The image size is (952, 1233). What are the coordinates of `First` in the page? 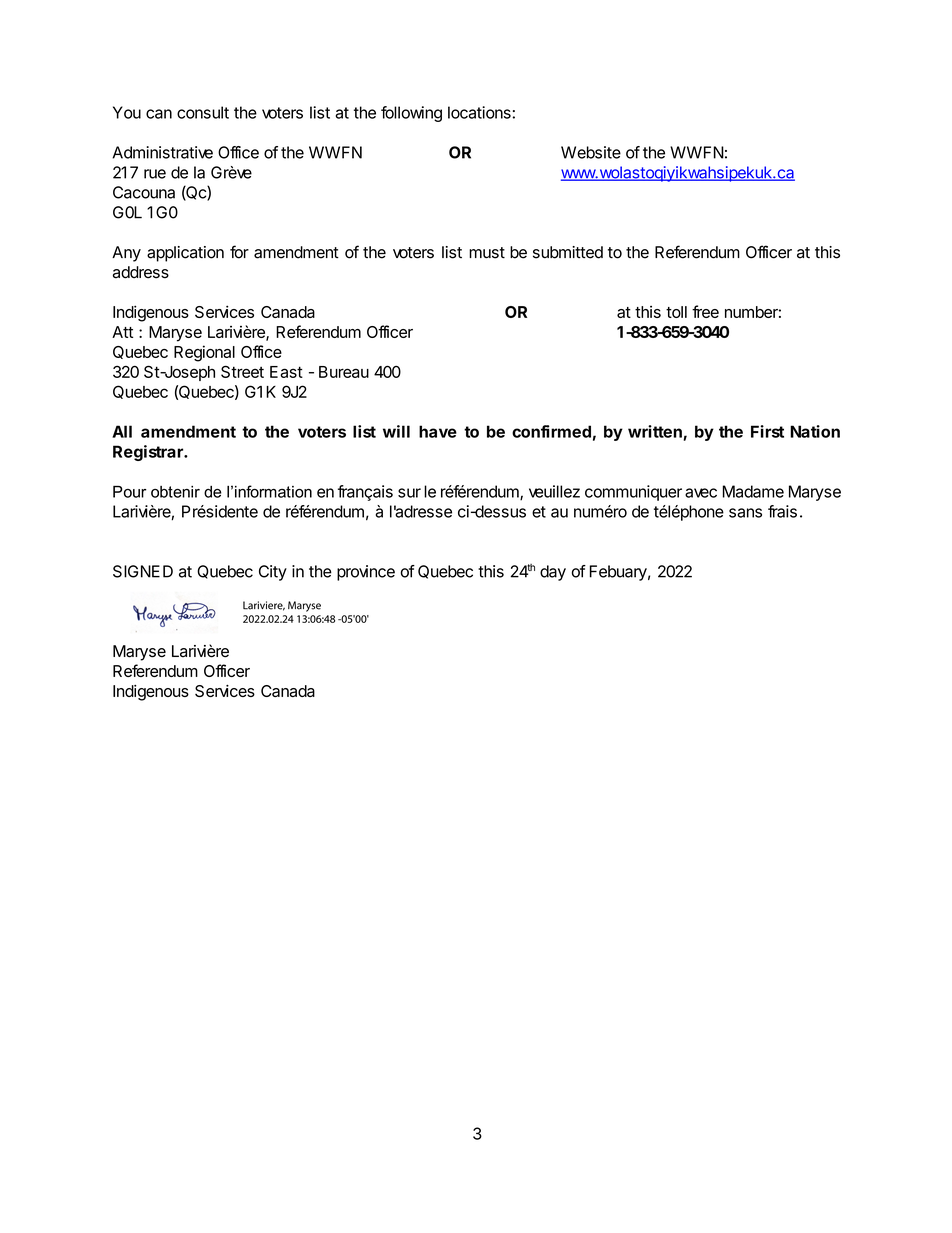 It's located at (767, 431).
